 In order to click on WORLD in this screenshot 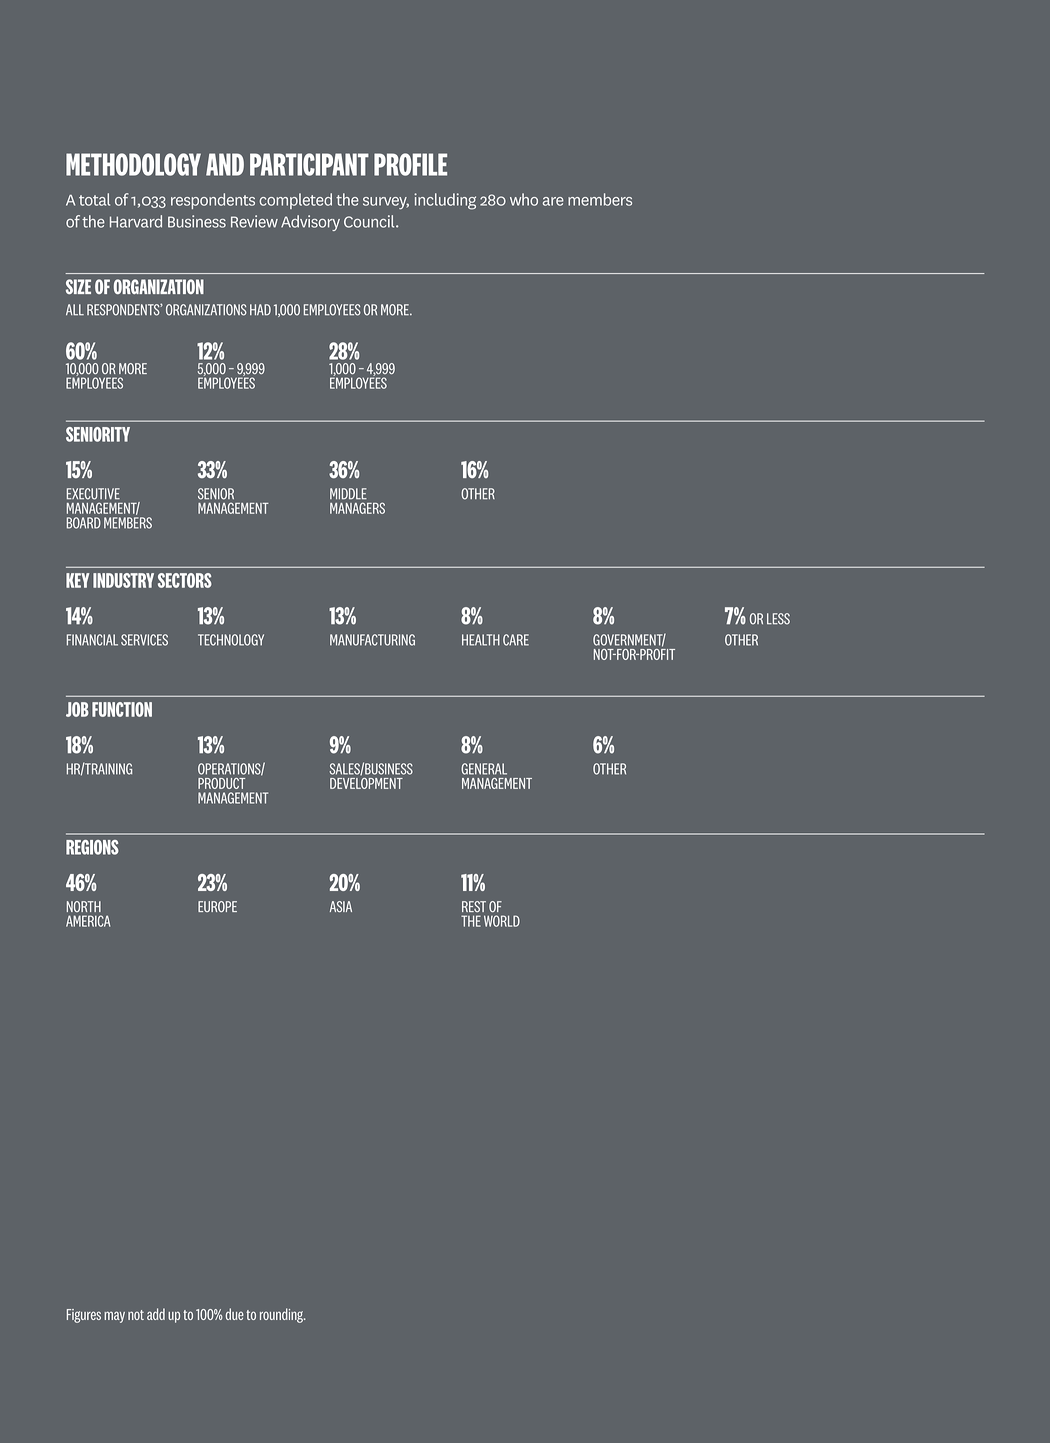, I will do `click(502, 921)`.
